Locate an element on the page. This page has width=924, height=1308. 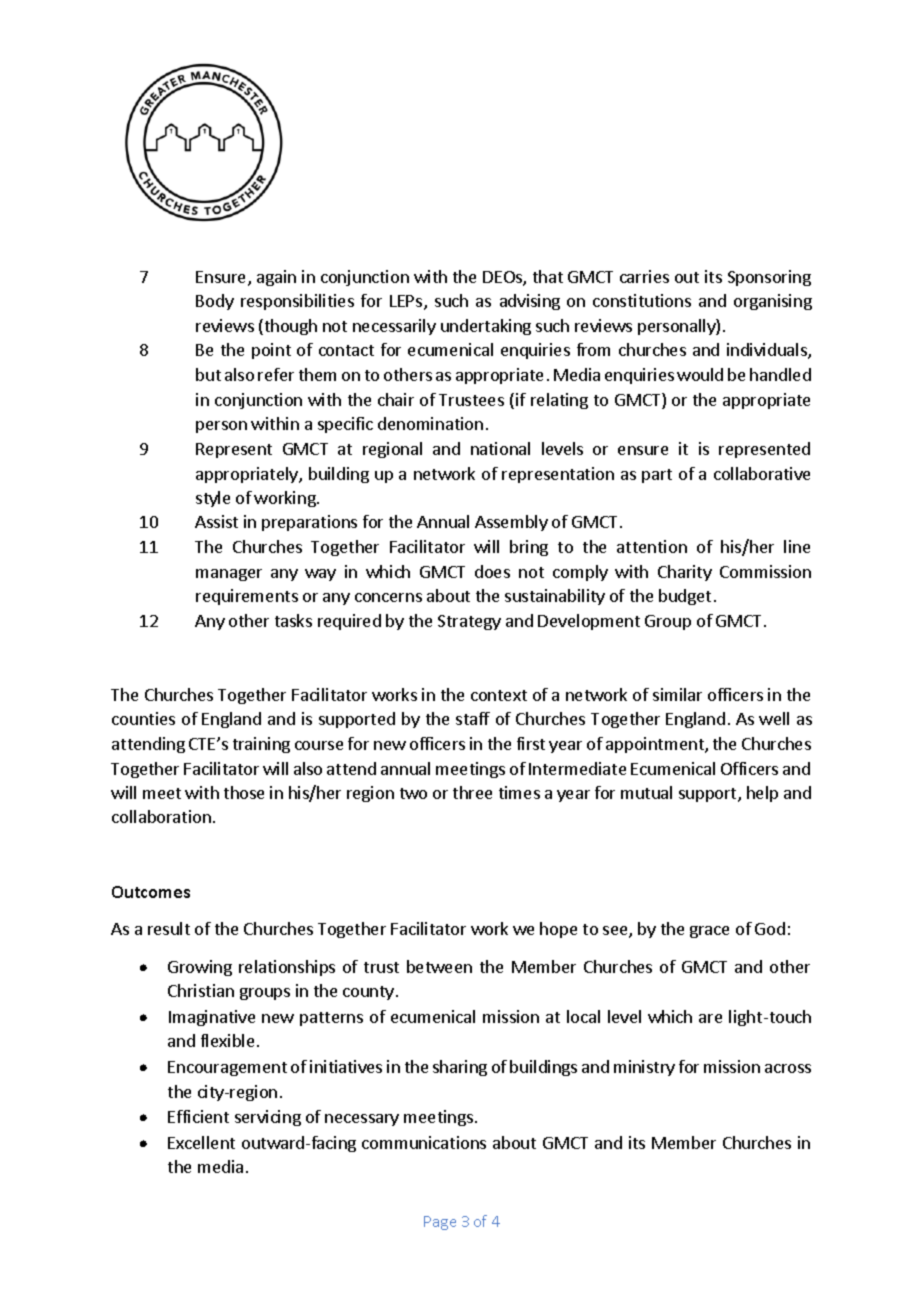
Excellent is located at coordinates (201, 1142).
